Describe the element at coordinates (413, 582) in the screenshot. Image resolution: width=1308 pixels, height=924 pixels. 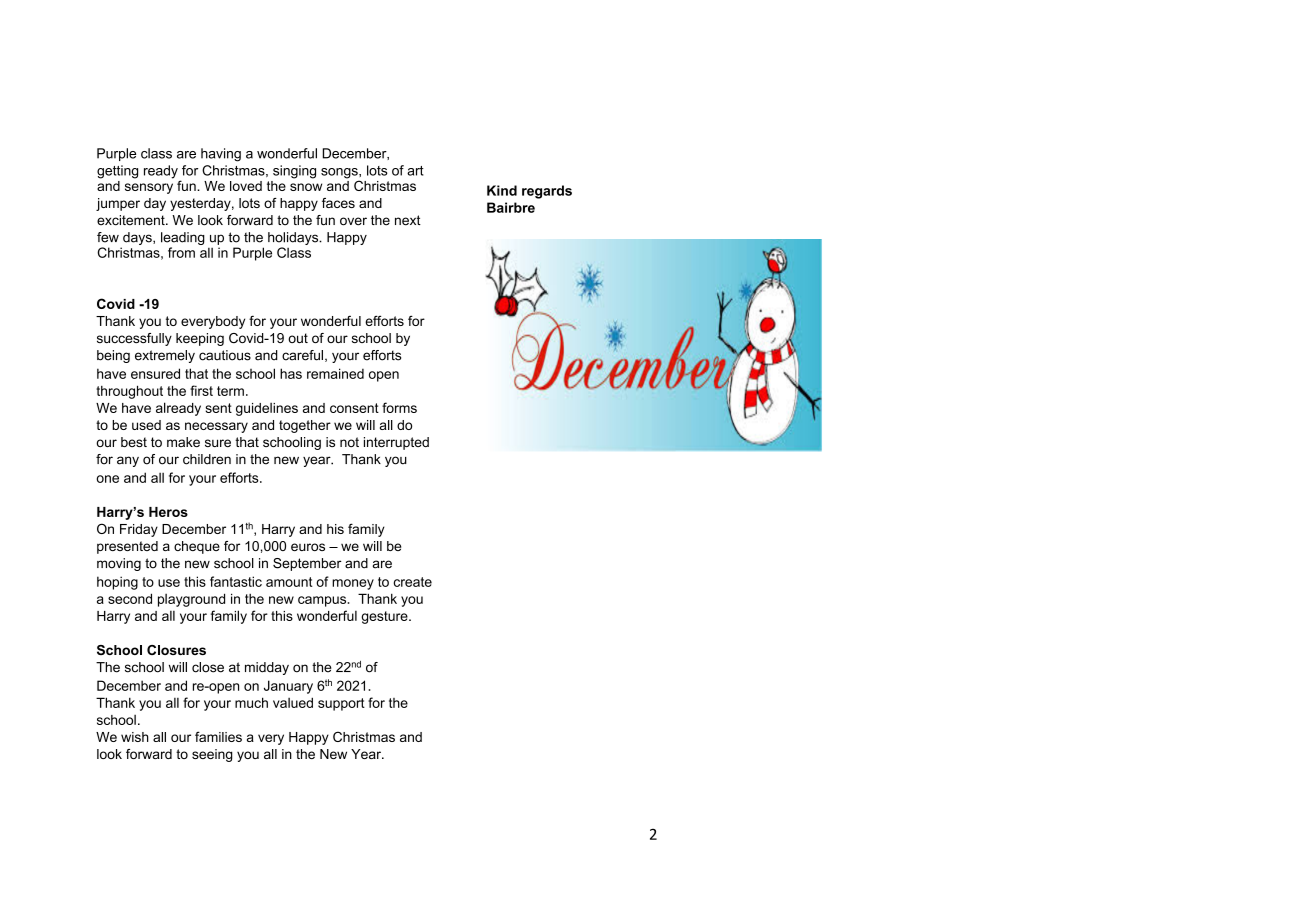
I see `create` at that location.
